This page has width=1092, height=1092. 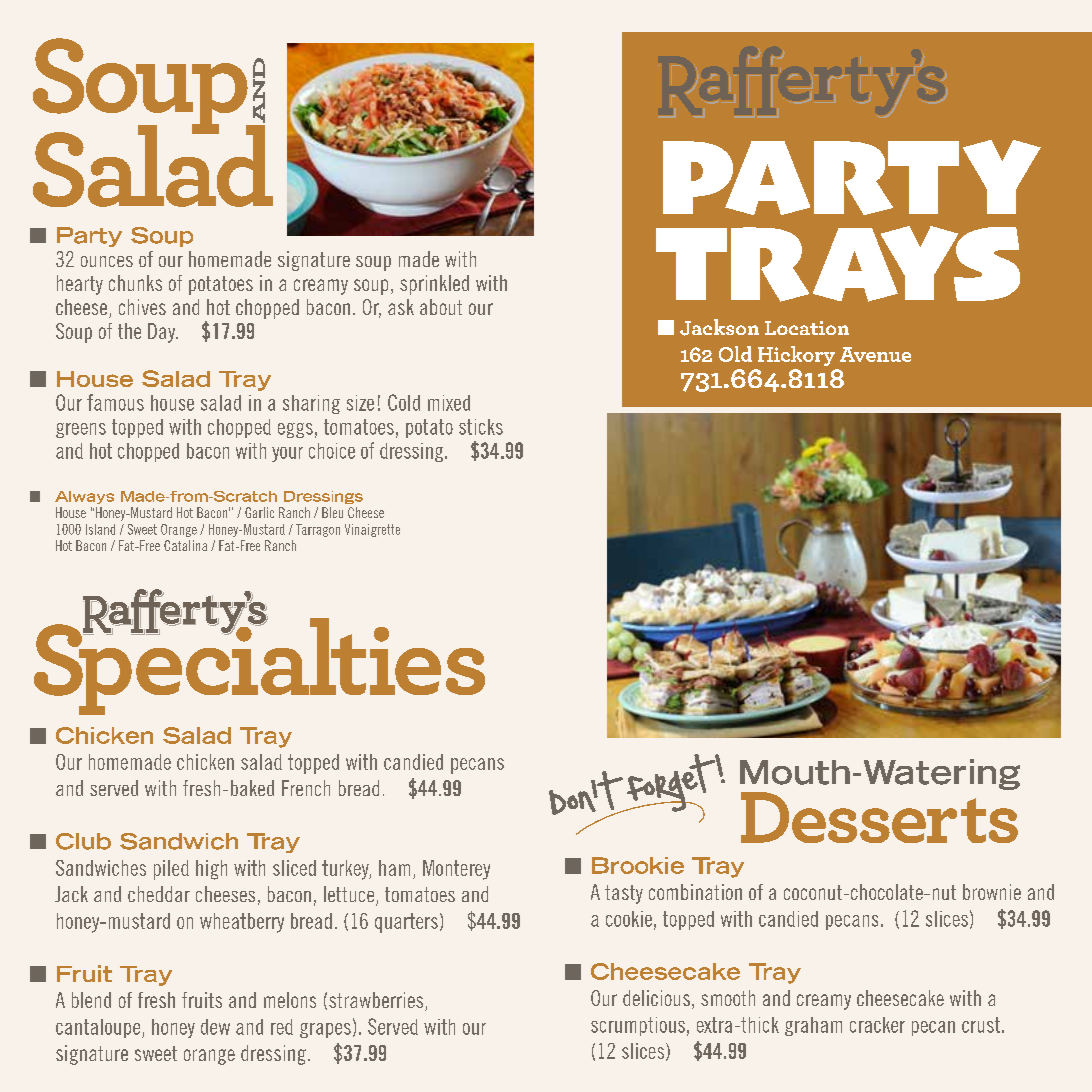 What do you see at coordinates (259, 665) in the page?
I see `Specialties` at bounding box center [259, 665].
